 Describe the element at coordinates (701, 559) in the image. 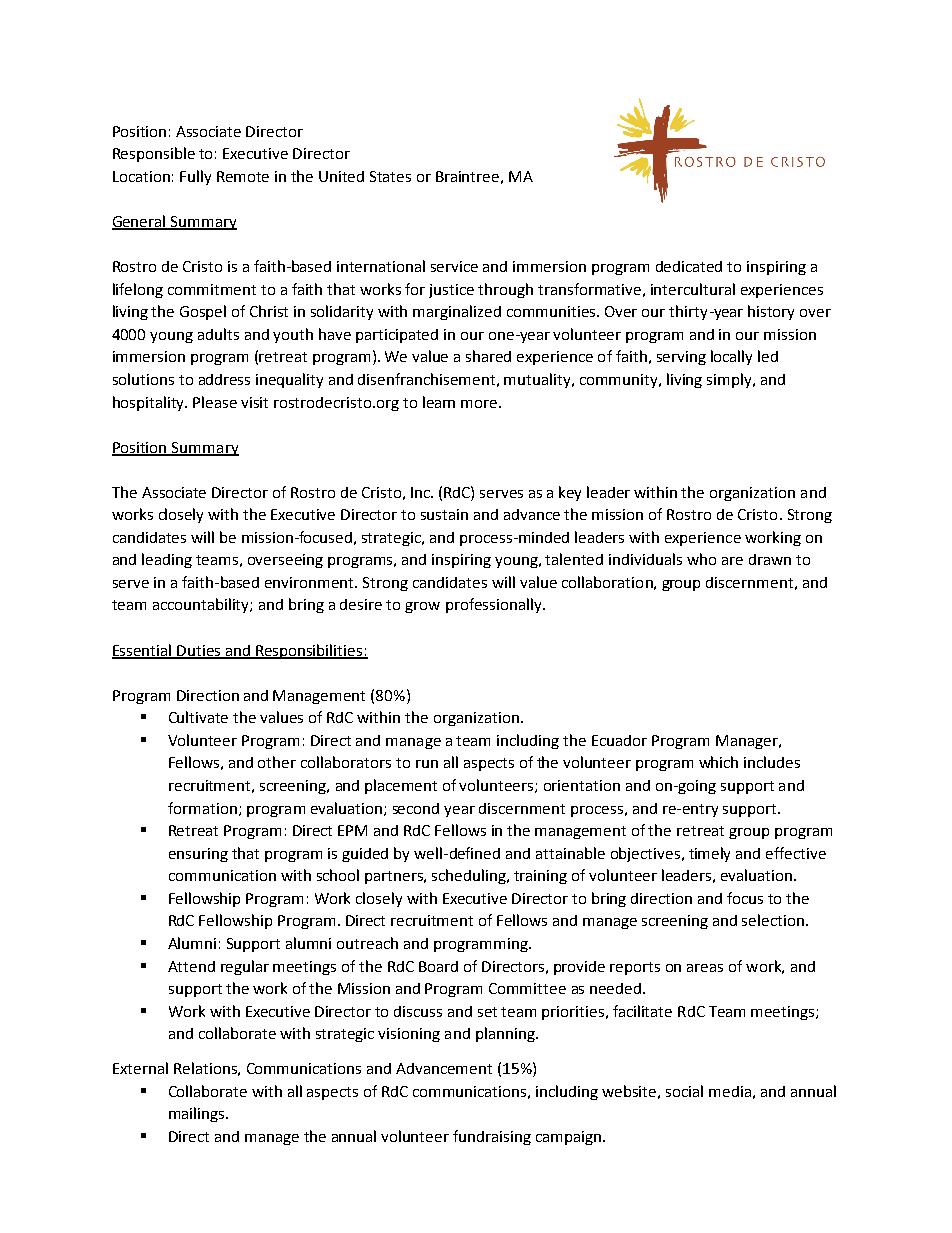

I see `who` at that location.
